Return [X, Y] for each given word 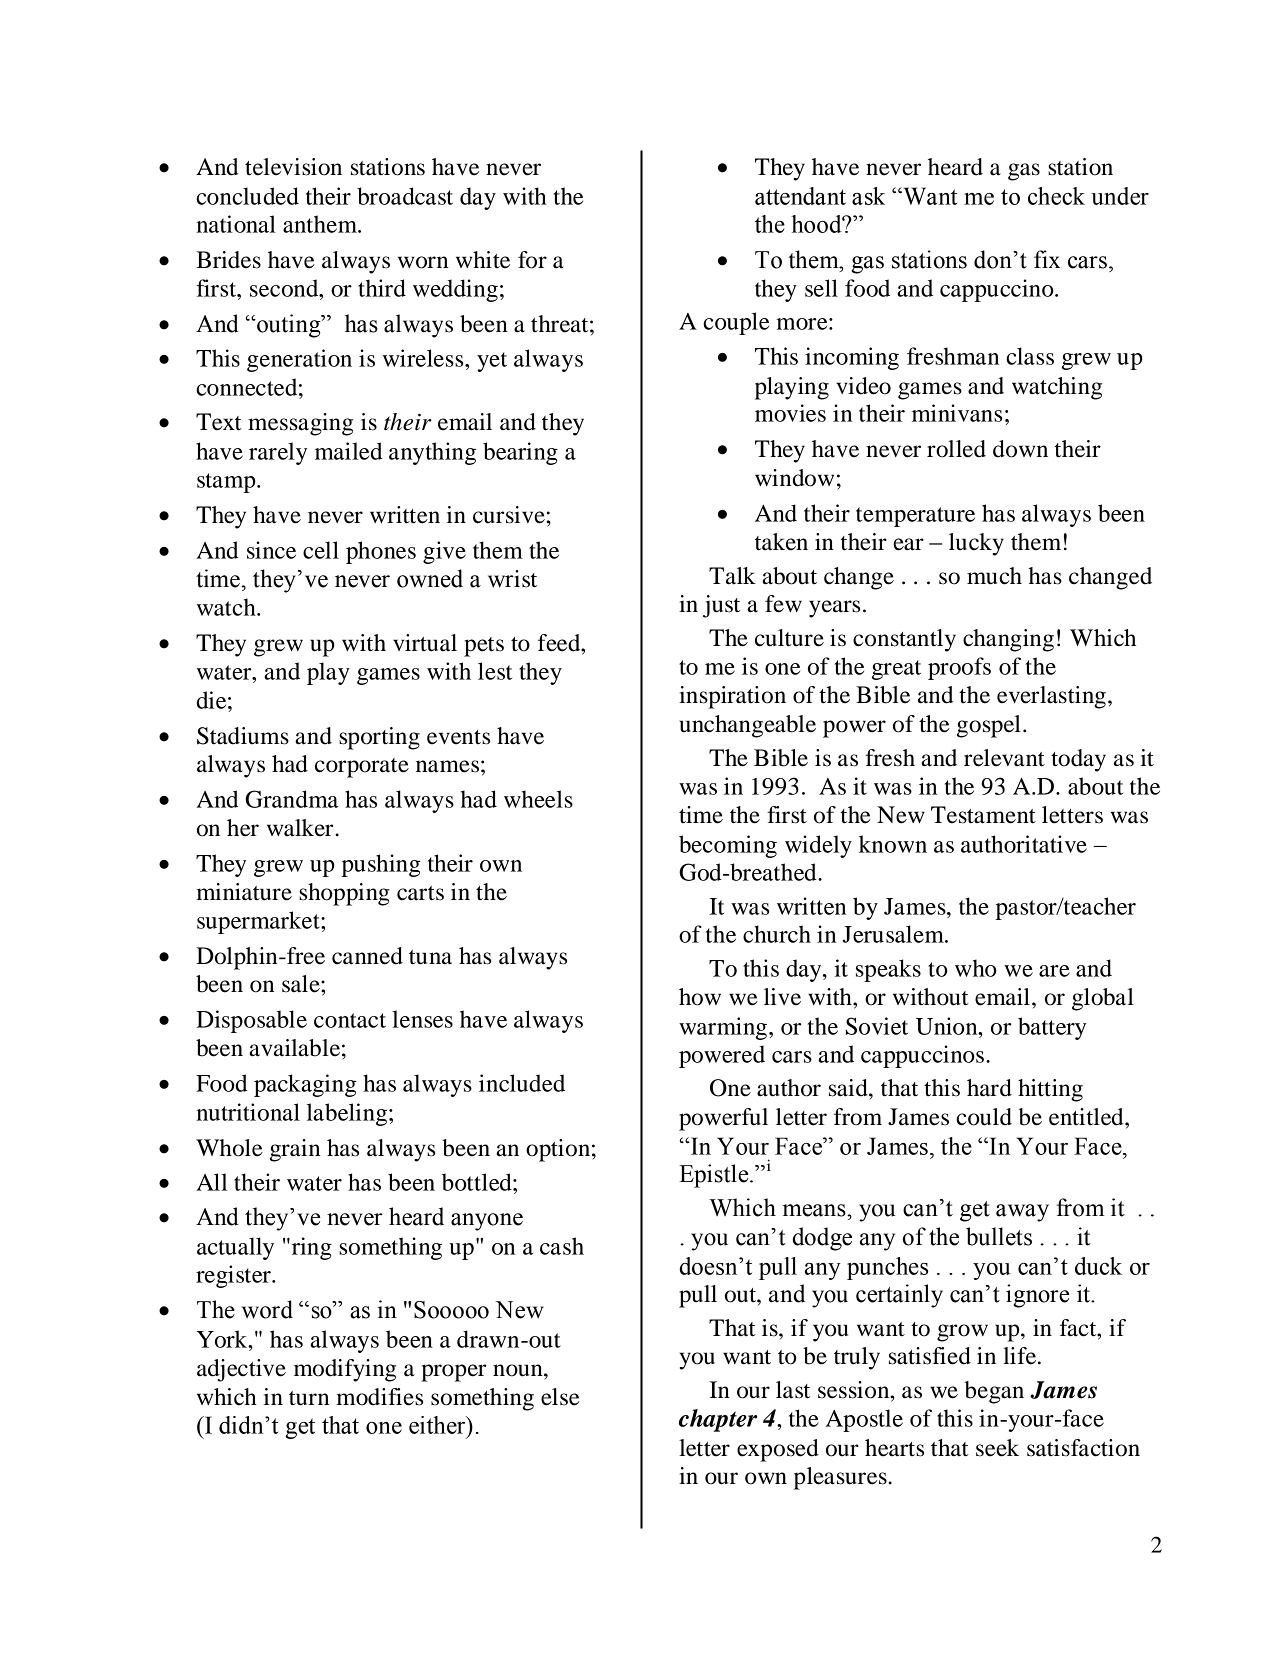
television [293, 167]
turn [309, 1398]
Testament [983, 815]
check [1056, 196]
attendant [800, 196]
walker [301, 828]
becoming [728, 846]
